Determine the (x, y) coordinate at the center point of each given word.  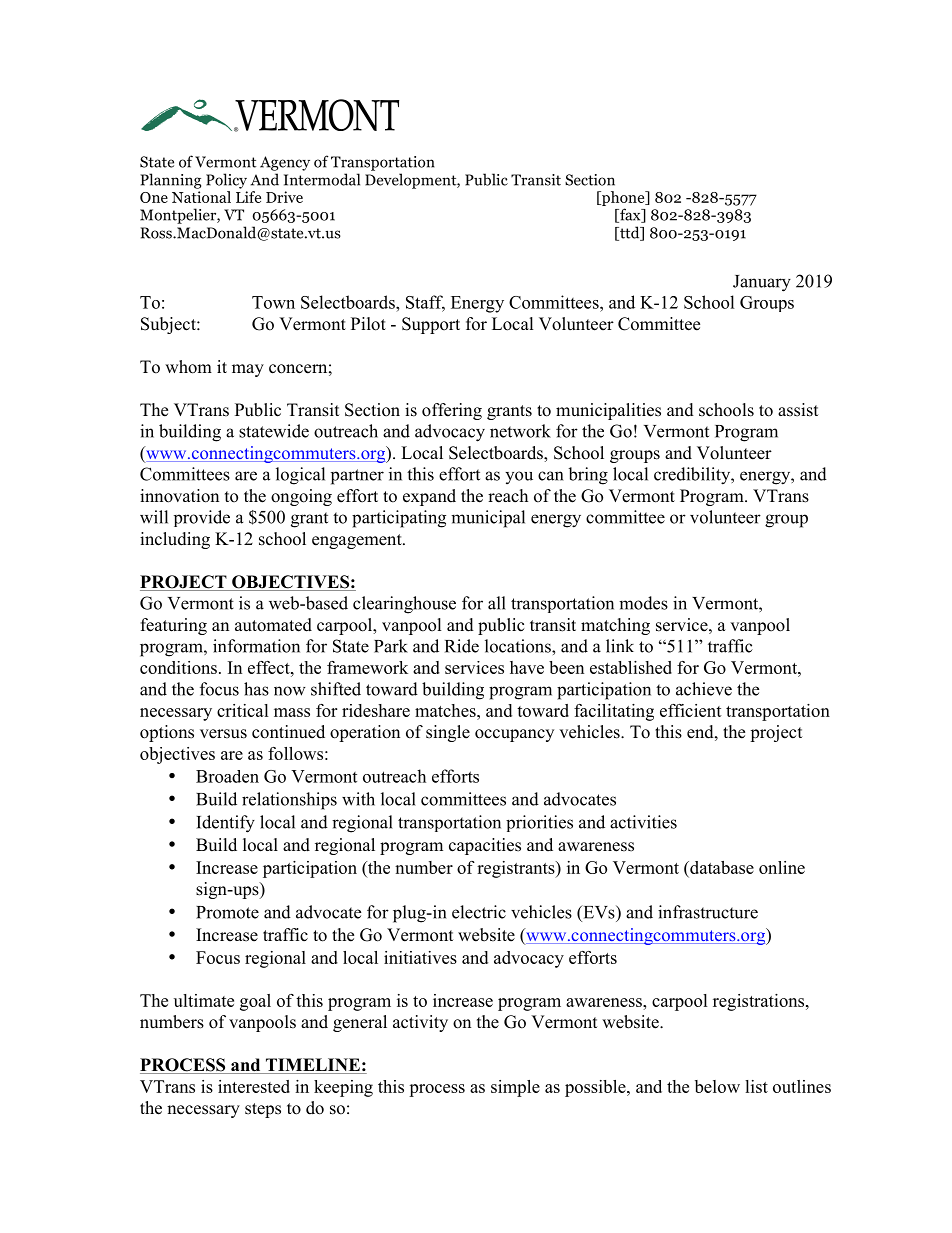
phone (623, 198)
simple (515, 1088)
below (717, 1086)
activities (643, 822)
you (519, 477)
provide (202, 518)
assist (798, 410)
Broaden (227, 776)
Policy (226, 181)
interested (254, 1086)
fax (630, 215)
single (448, 733)
